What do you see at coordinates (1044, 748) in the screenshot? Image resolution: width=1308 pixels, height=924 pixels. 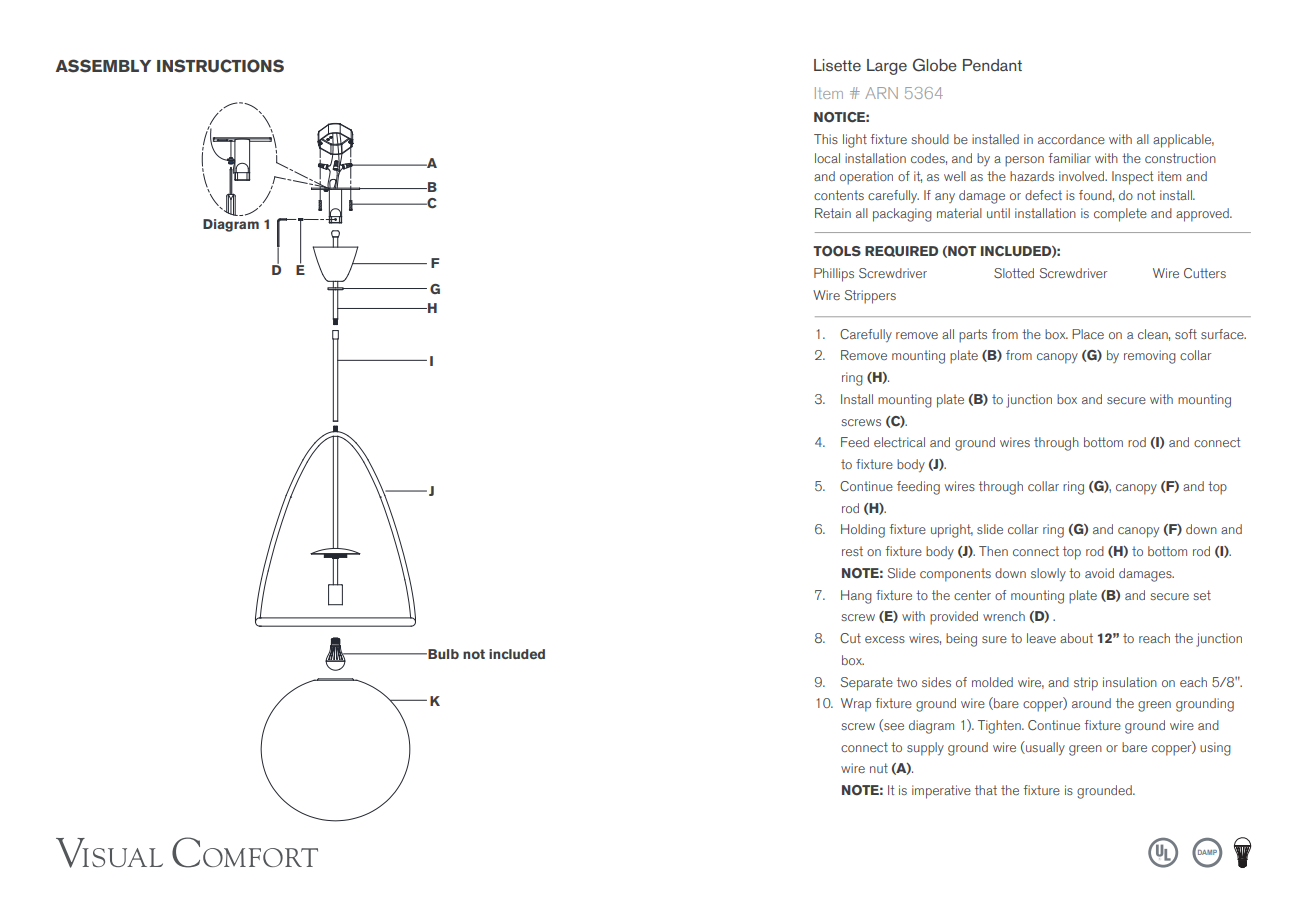 I see `usually` at bounding box center [1044, 748].
